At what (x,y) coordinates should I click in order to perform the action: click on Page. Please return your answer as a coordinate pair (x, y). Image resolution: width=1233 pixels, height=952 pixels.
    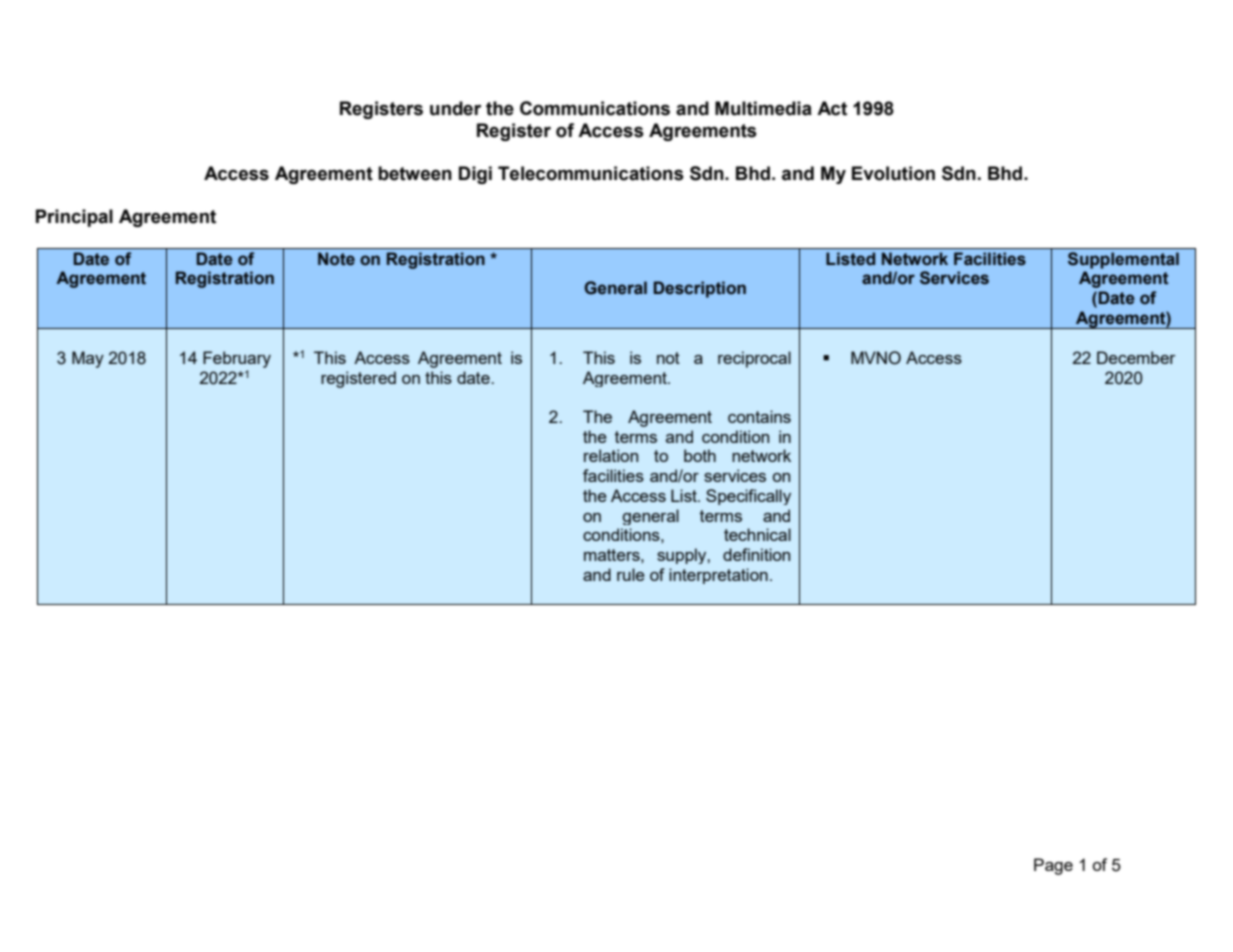
    Looking at the image, I should click on (1053, 866).
